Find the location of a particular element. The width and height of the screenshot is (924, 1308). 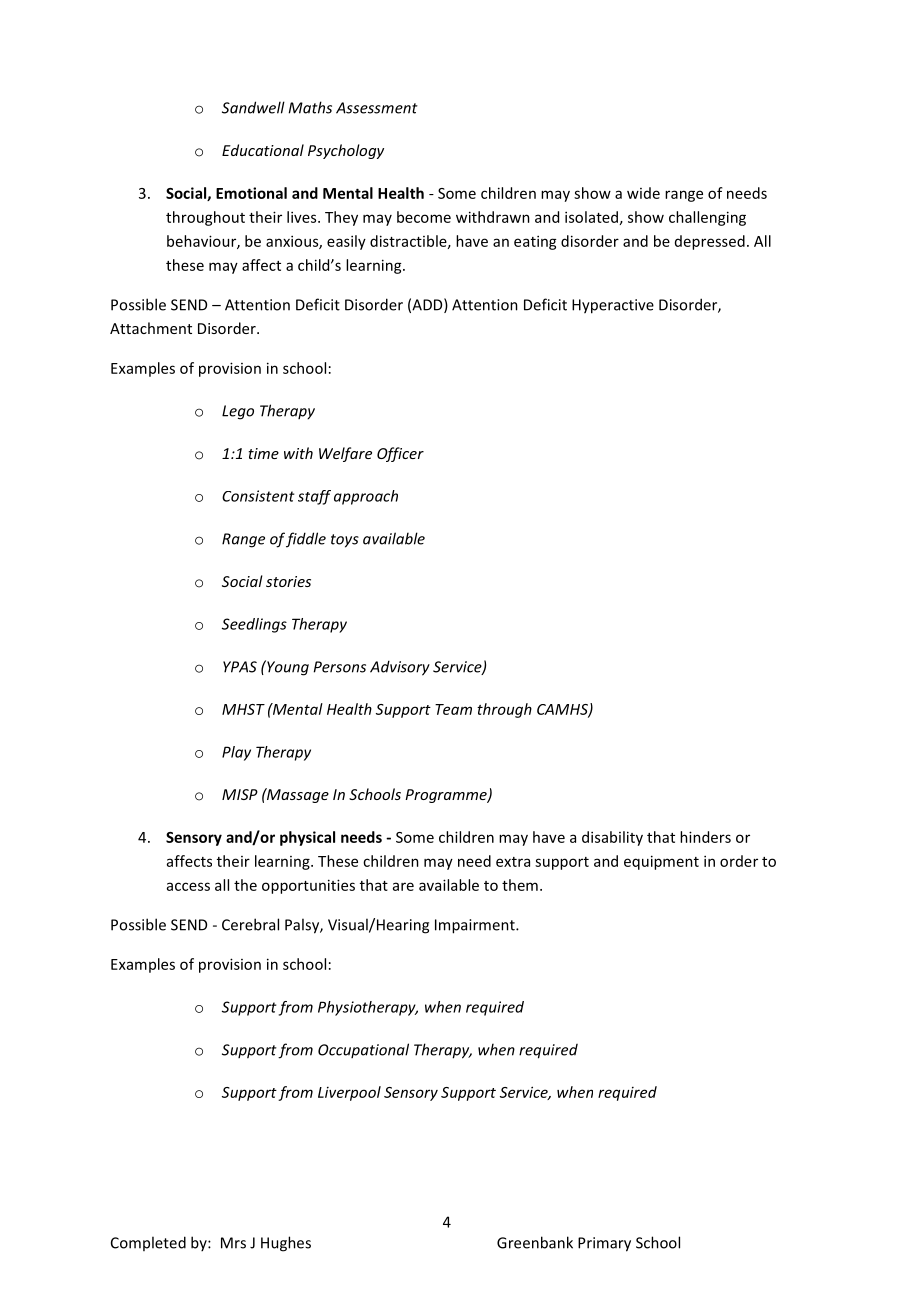

disability is located at coordinates (612, 838).
